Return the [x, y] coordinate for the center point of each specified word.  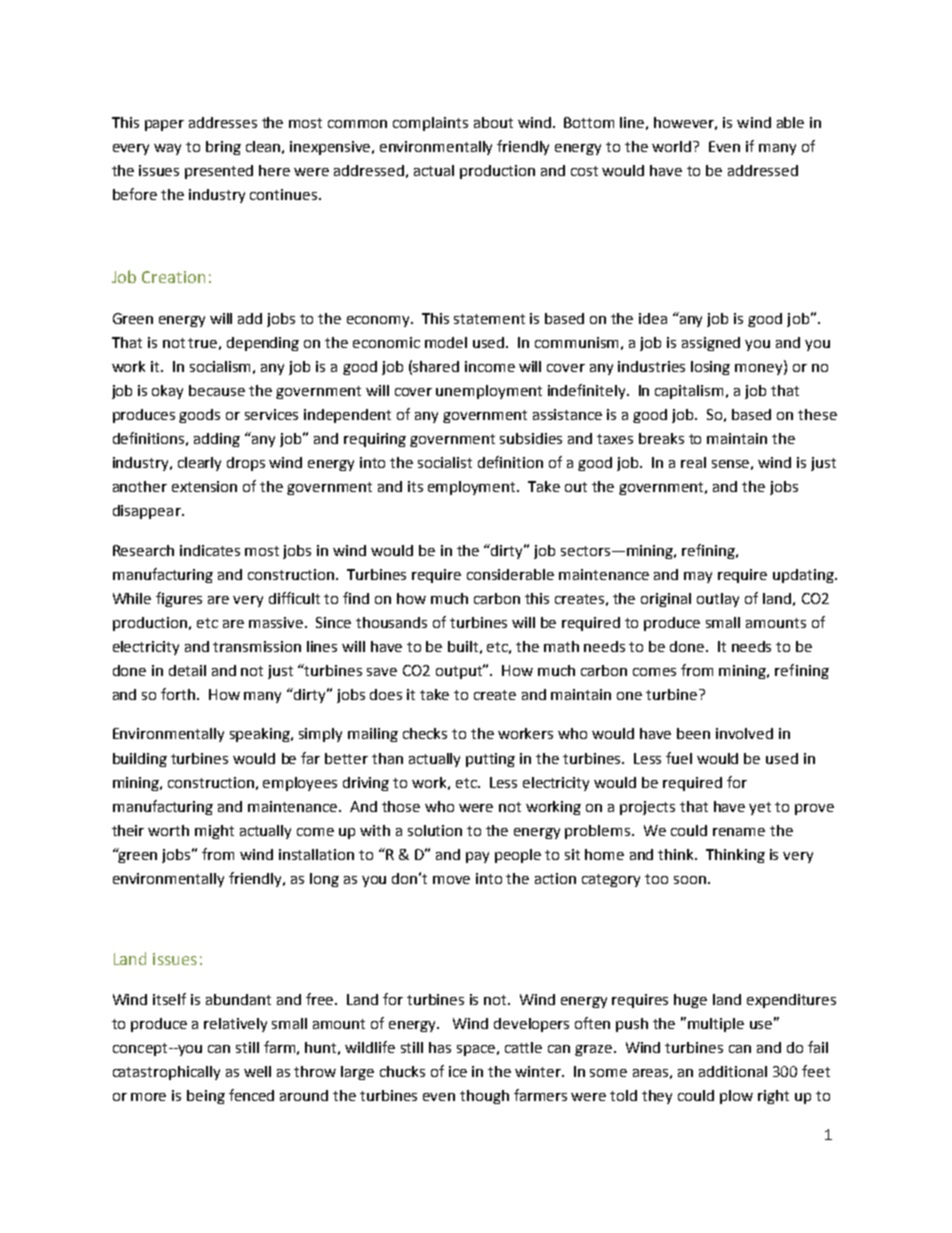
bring [223, 148]
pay [477, 857]
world [673, 146]
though [484, 1097]
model [446, 342]
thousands [391, 622]
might [214, 832]
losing [710, 368]
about [493, 122]
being [206, 1097]
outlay [718, 600]
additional [733, 1071]
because [217, 390]
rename [739, 832]
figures [179, 599]
